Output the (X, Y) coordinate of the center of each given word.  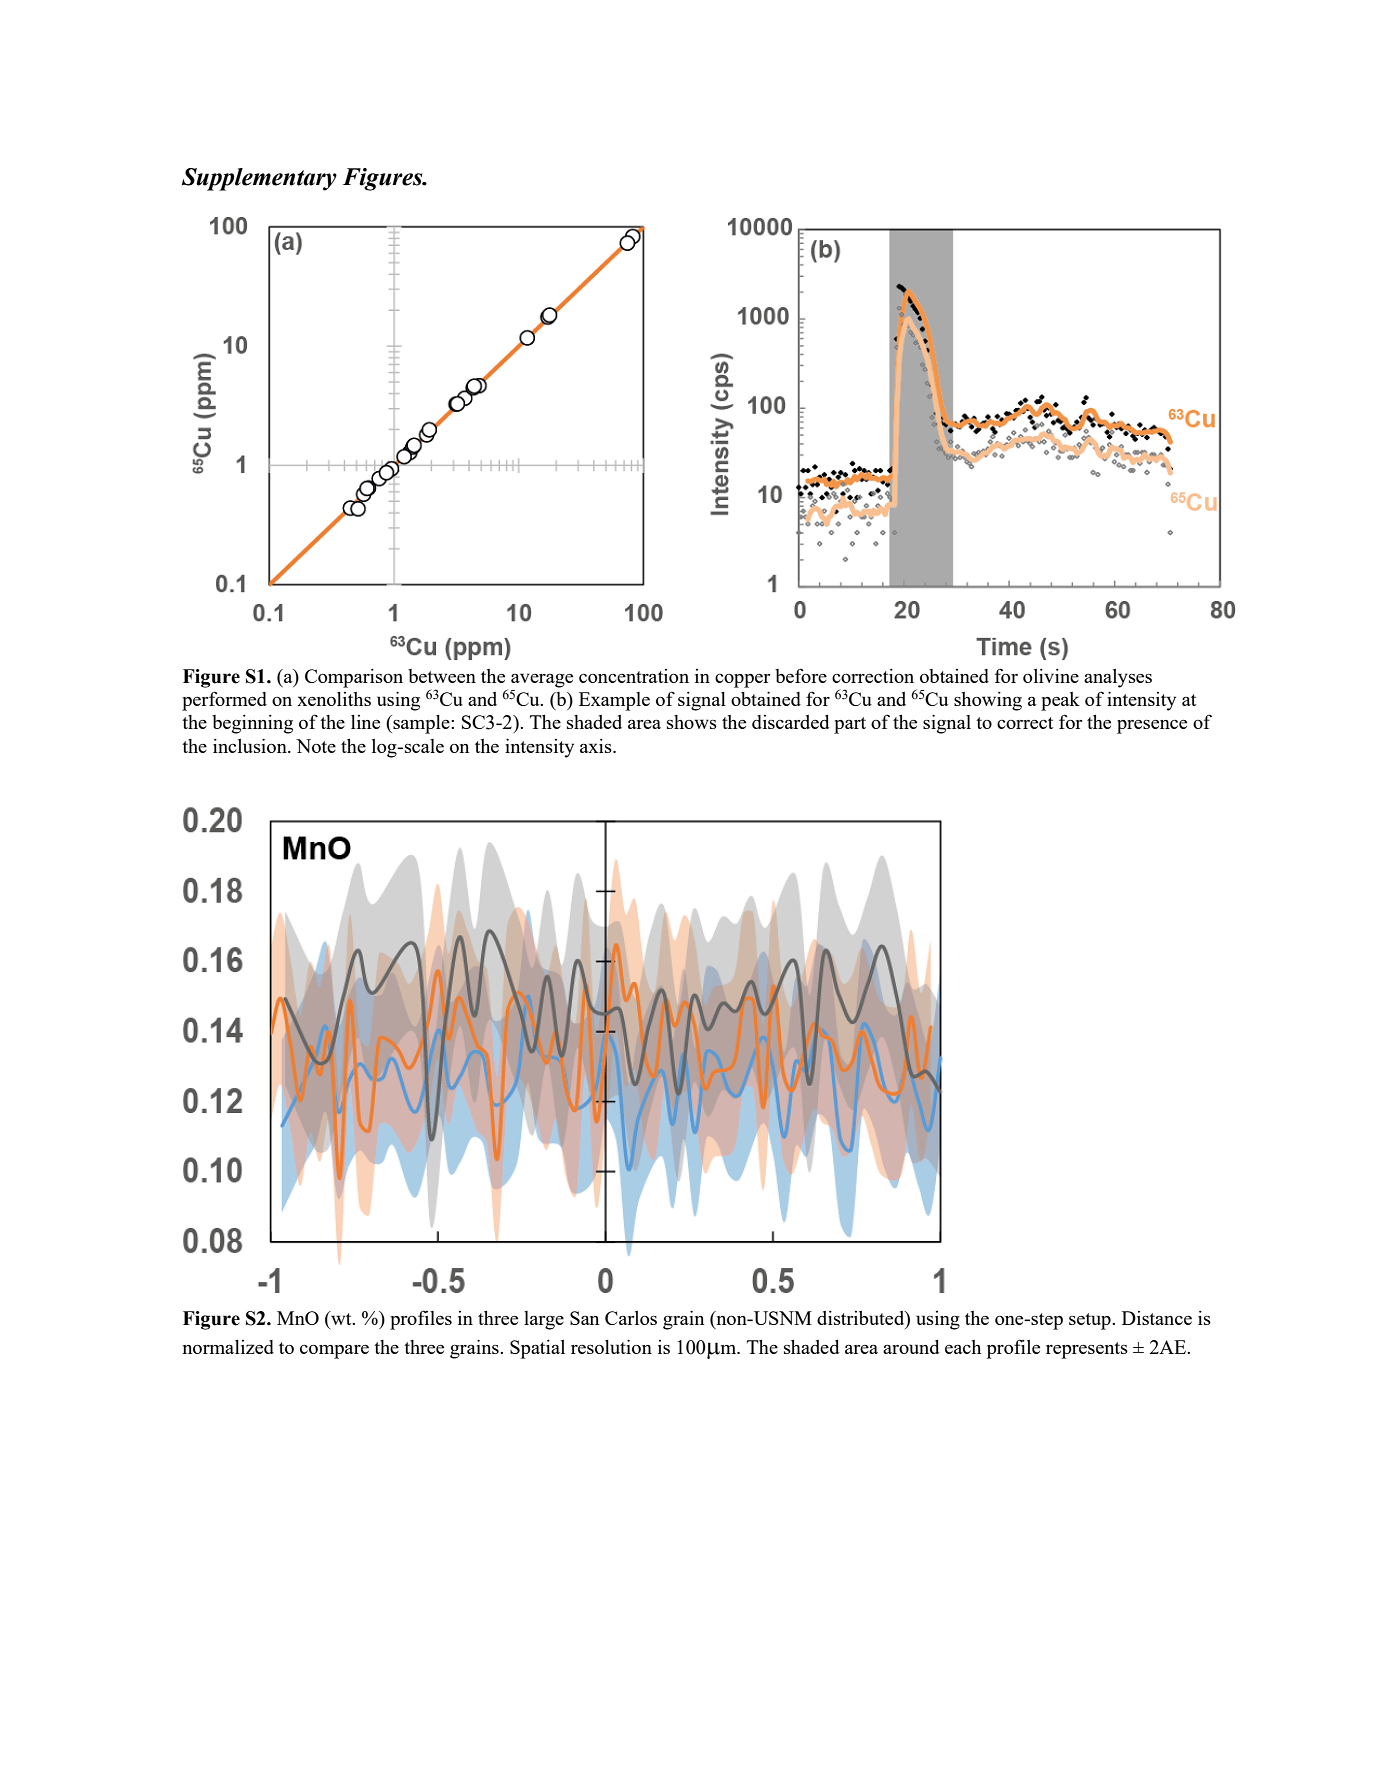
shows (692, 722)
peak (1060, 701)
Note (316, 746)
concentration (634, 676)
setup (1091, 1321)
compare (334, 1352)
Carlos (631, 1318)
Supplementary (259, 179)
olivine (1051, 676)
